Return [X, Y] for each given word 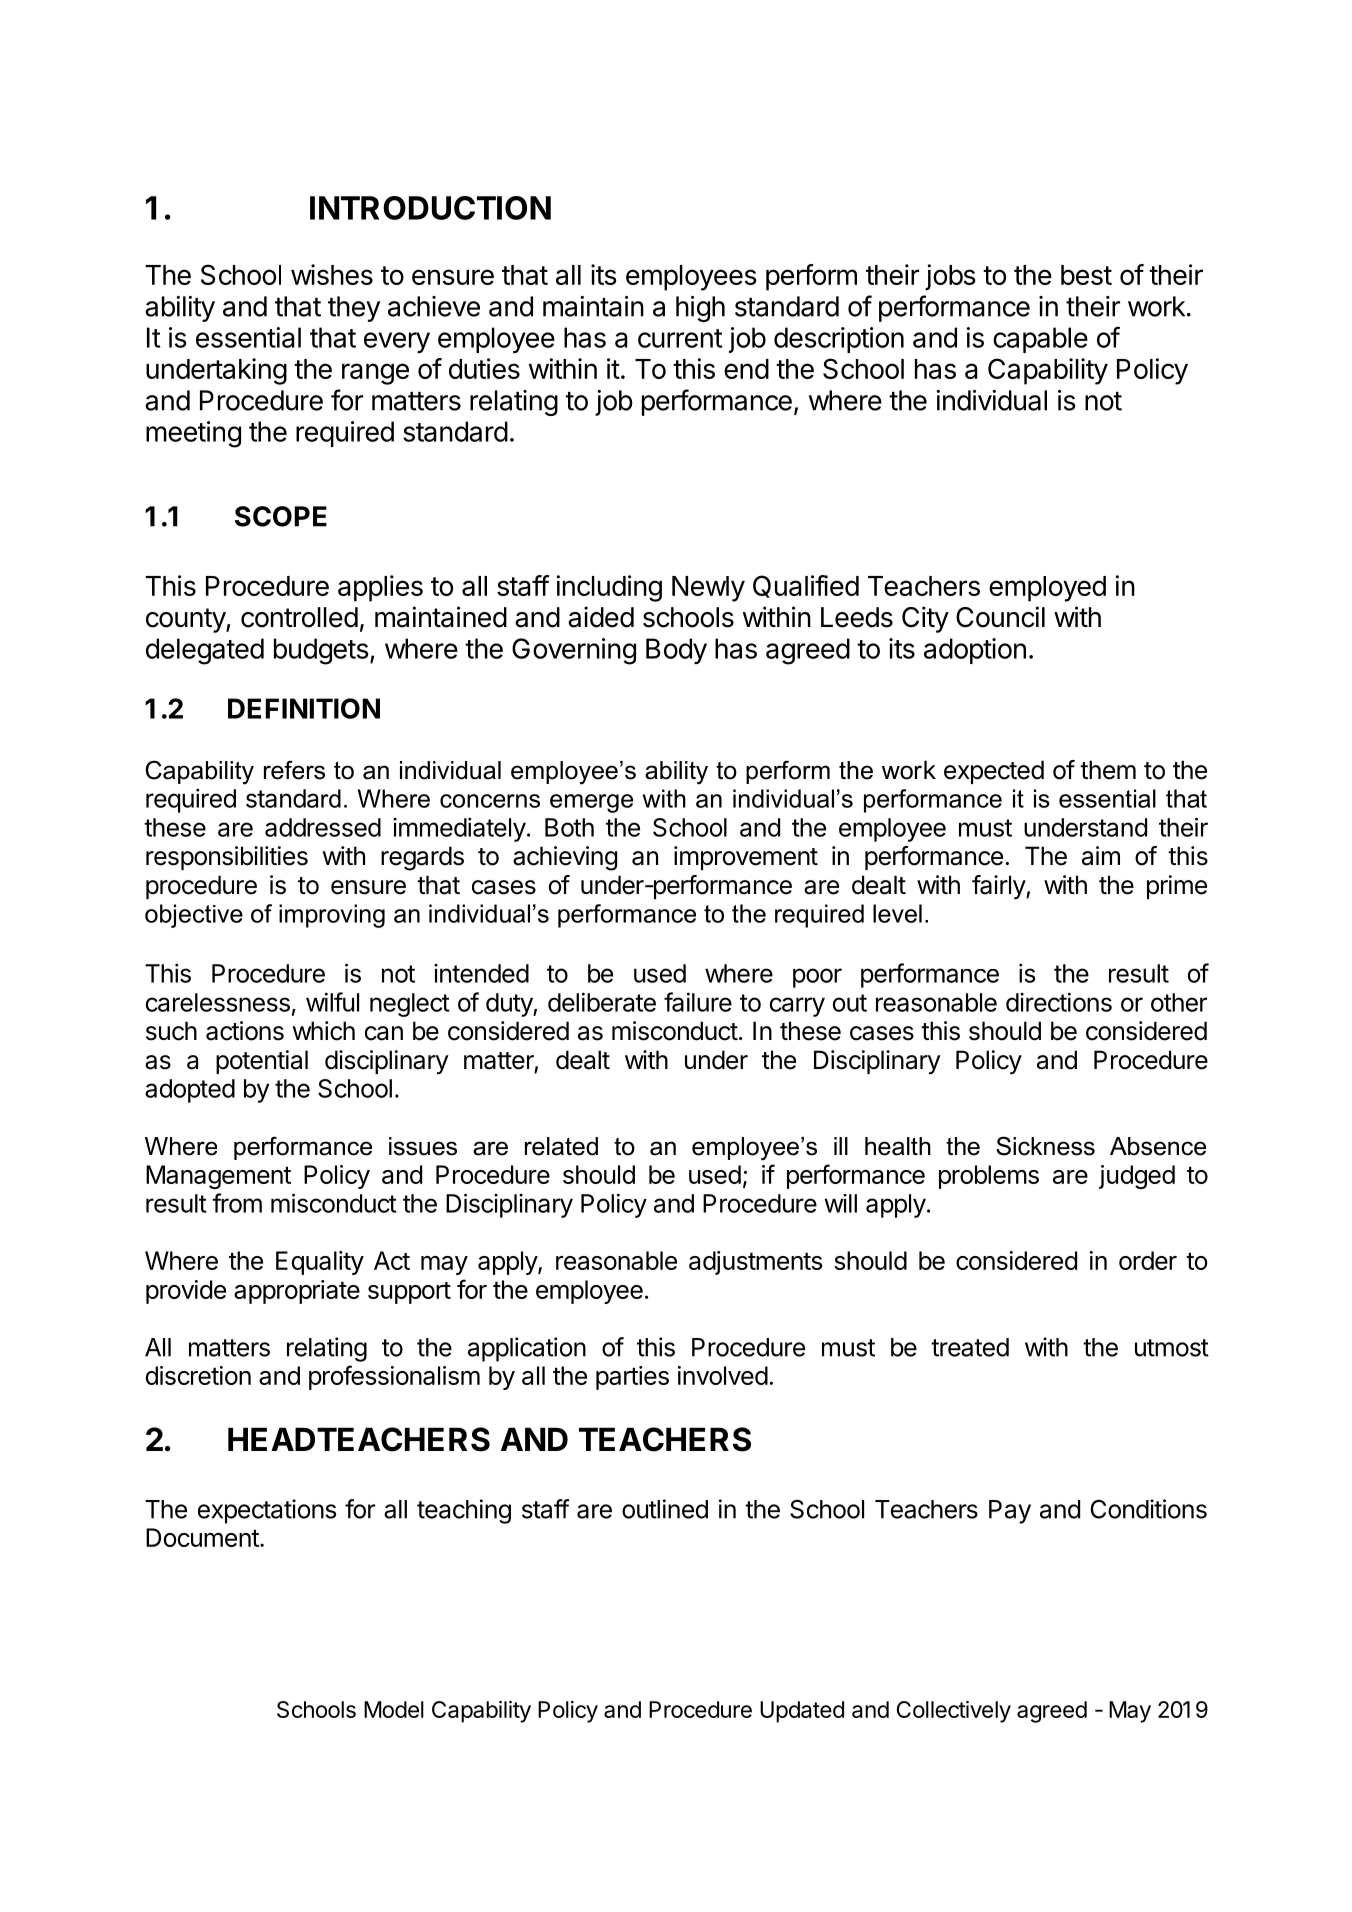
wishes [332, 274]
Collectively [954, 1712]
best [1086, 275]
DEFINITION [304, 708]
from [237, 1203]
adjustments [755, 1263]
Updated [802, 1712]
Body [676, 651]
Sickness [1045, 1146]
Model [394, 1709]
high [700, 309]
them [1108, 770]
